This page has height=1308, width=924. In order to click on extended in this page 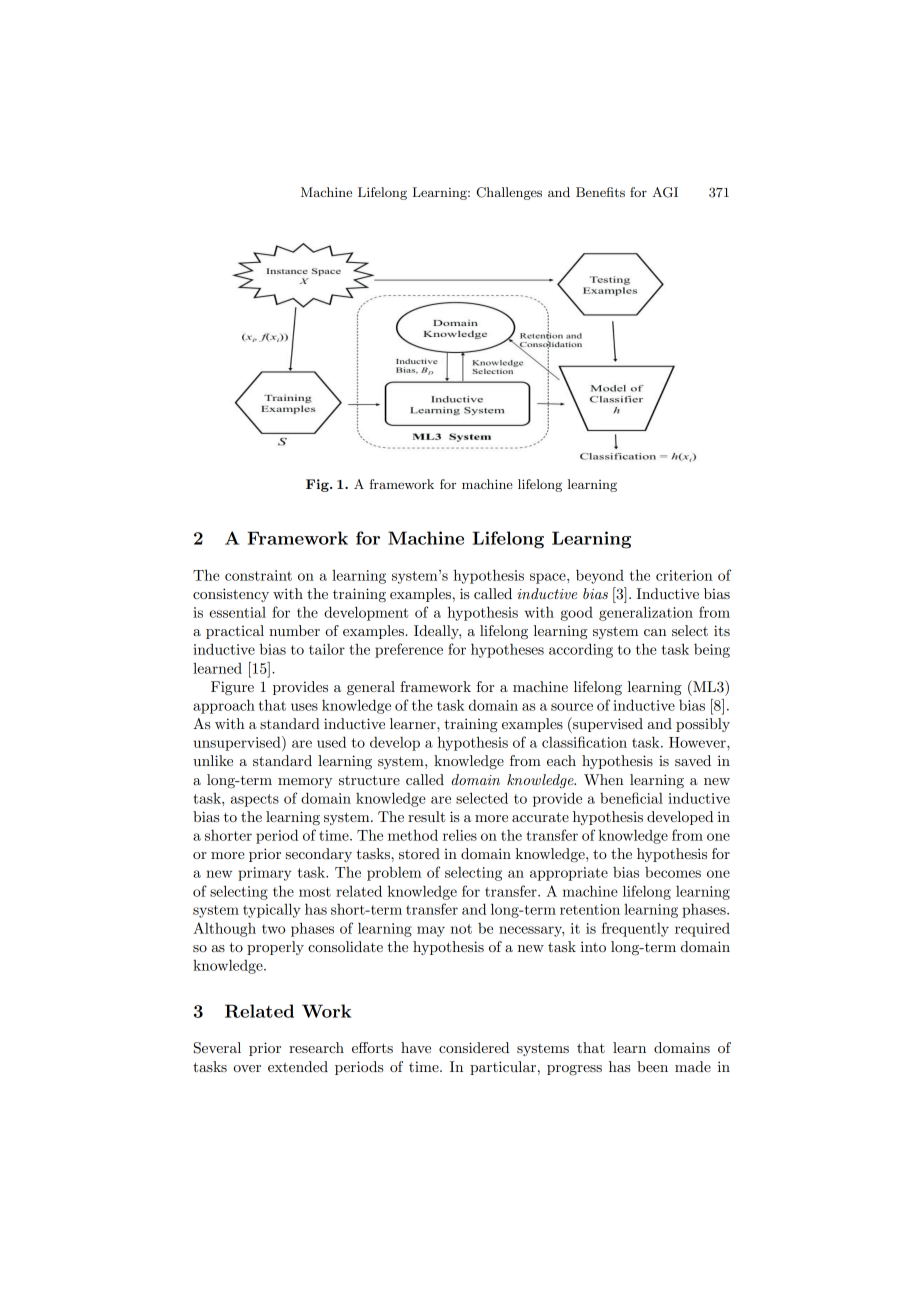, I will do `click(298, 1066)`.
